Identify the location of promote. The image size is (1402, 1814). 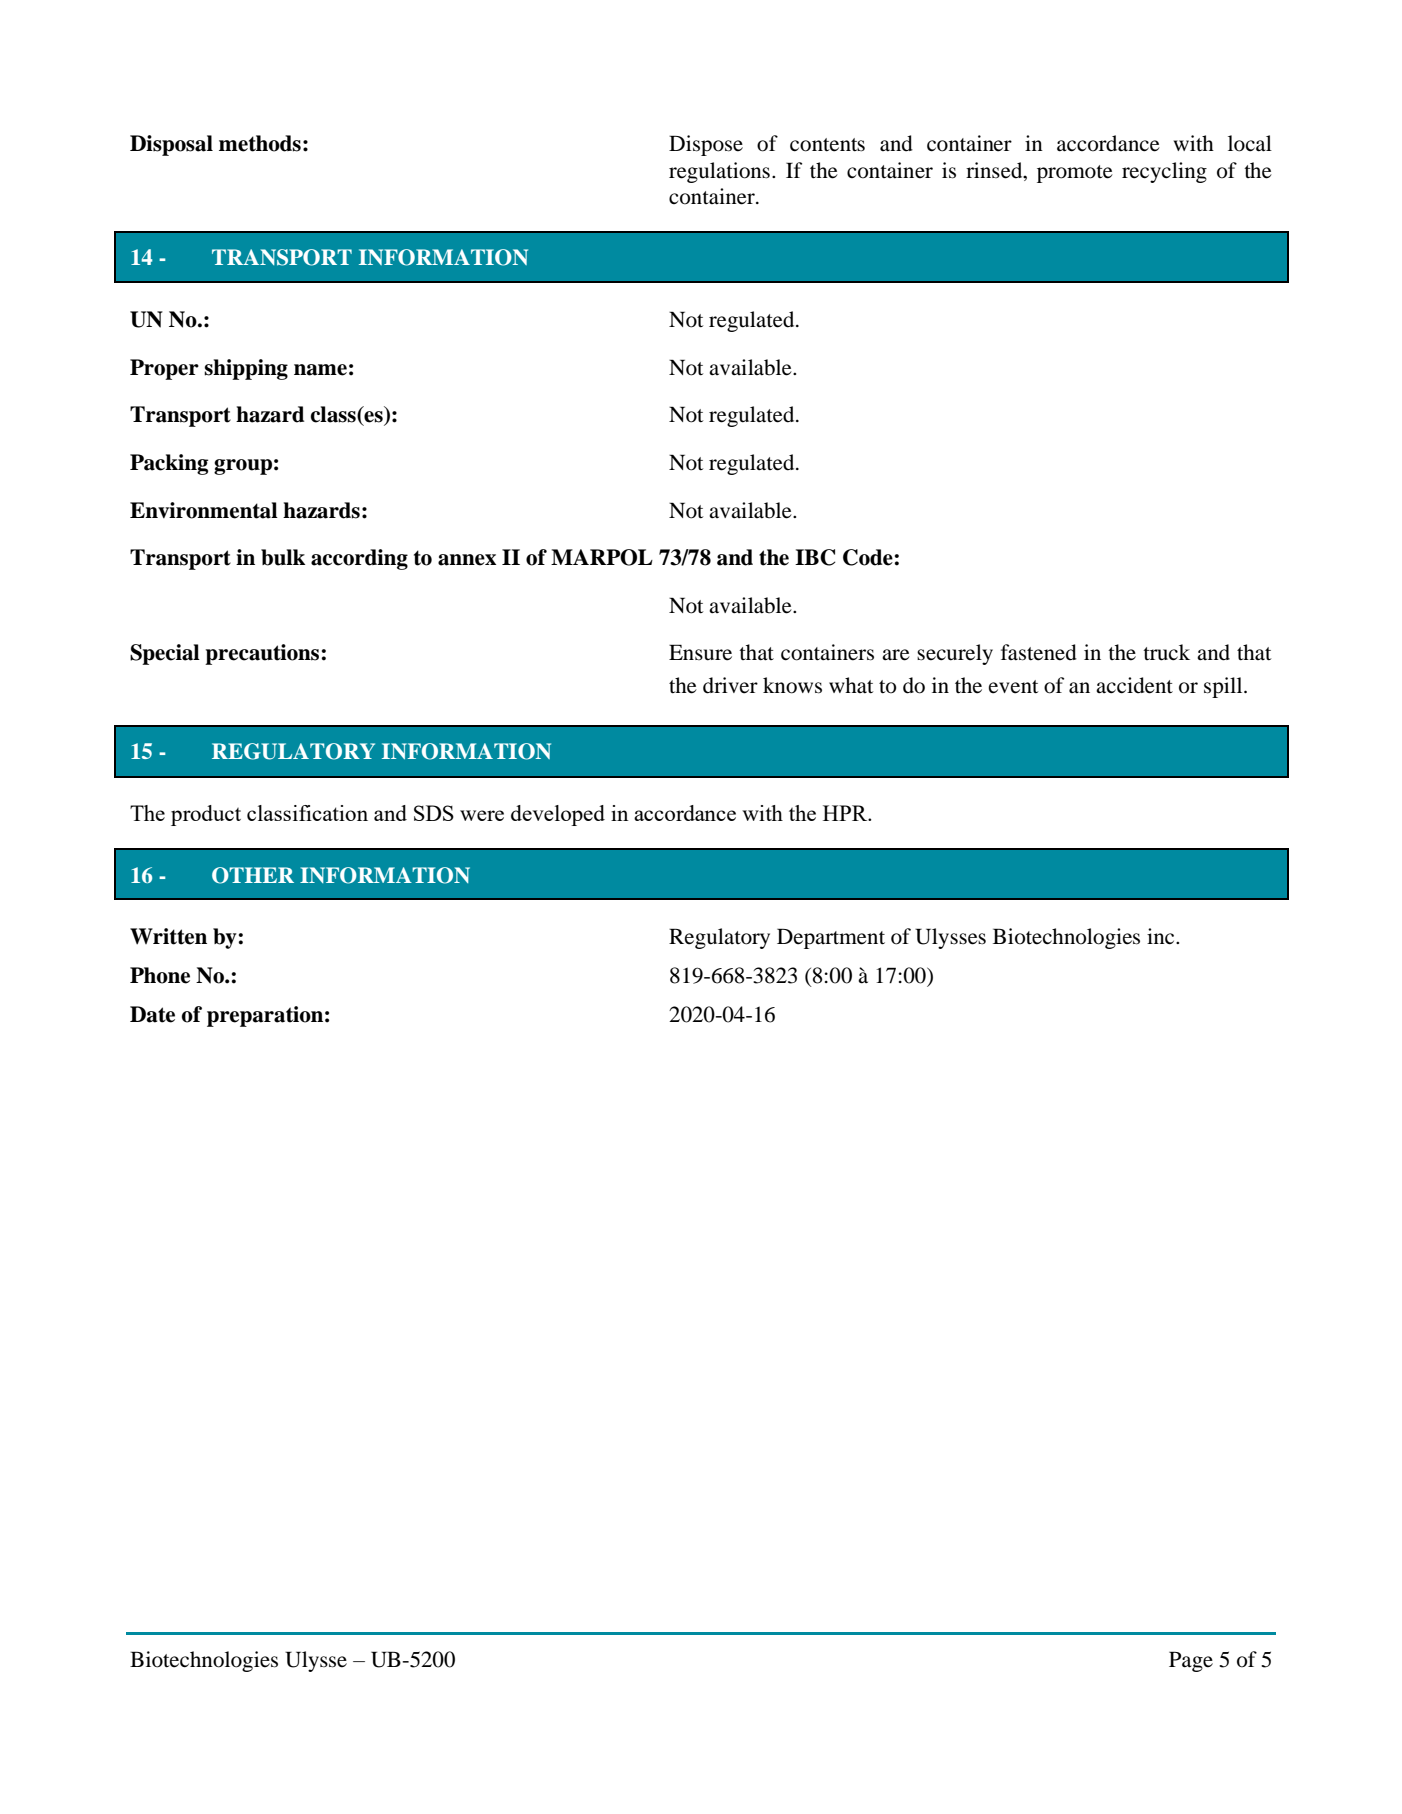
(1075, 174).
